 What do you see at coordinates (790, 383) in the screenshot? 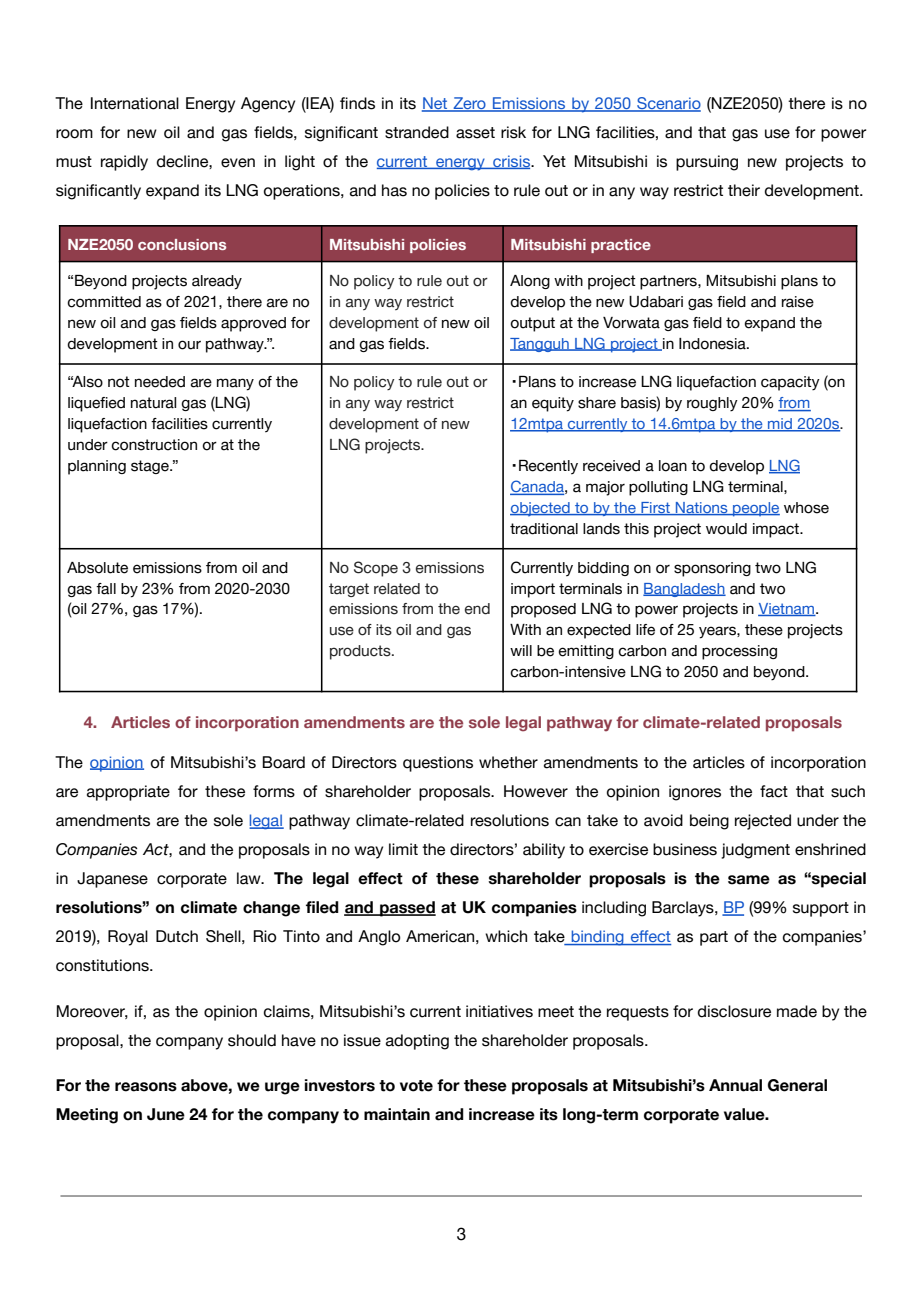
I see `capacity` at bounding box center [790, 383].
